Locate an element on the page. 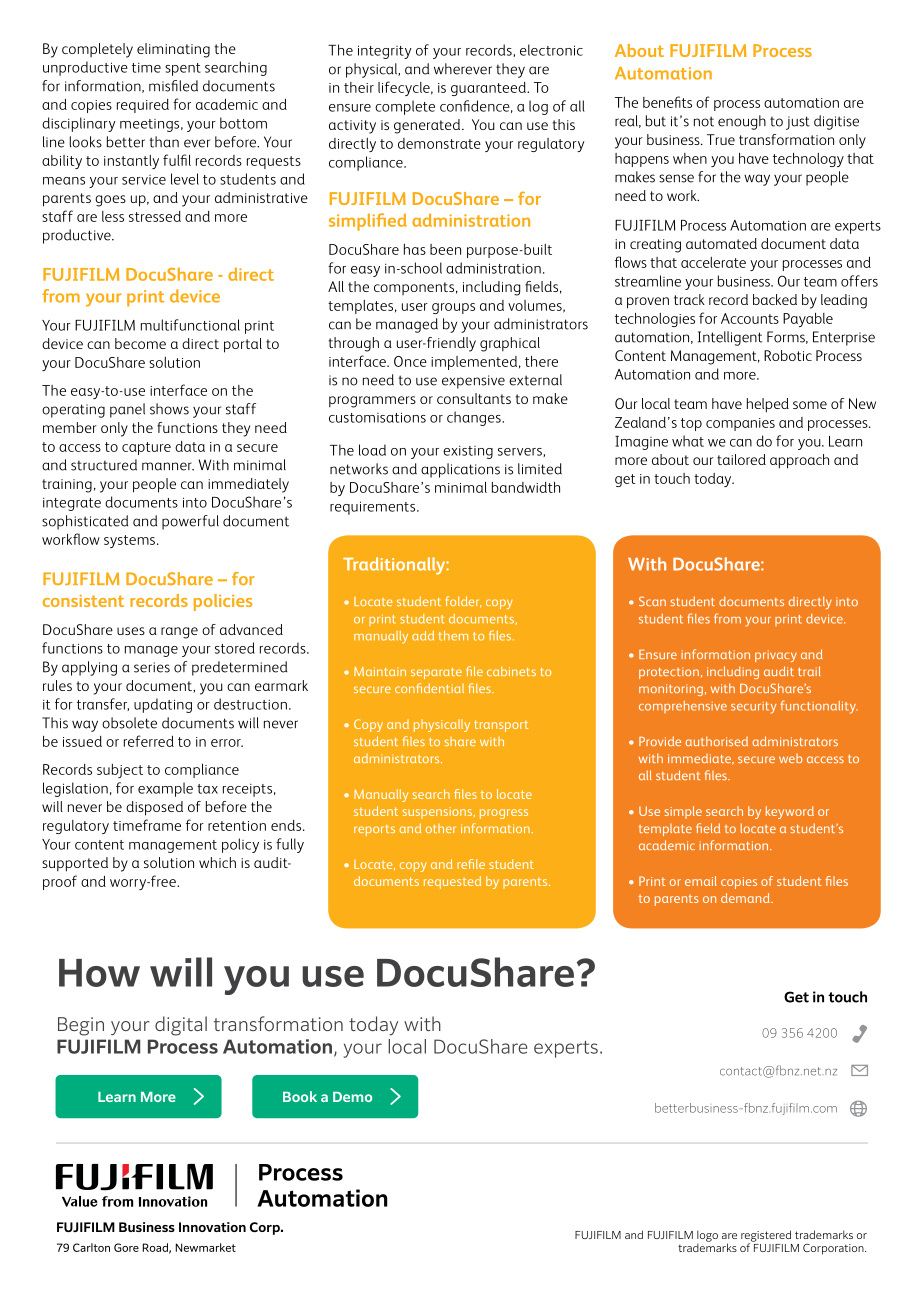 This document has height=1308, width=924. enough is located at coordinates (742, 122).
